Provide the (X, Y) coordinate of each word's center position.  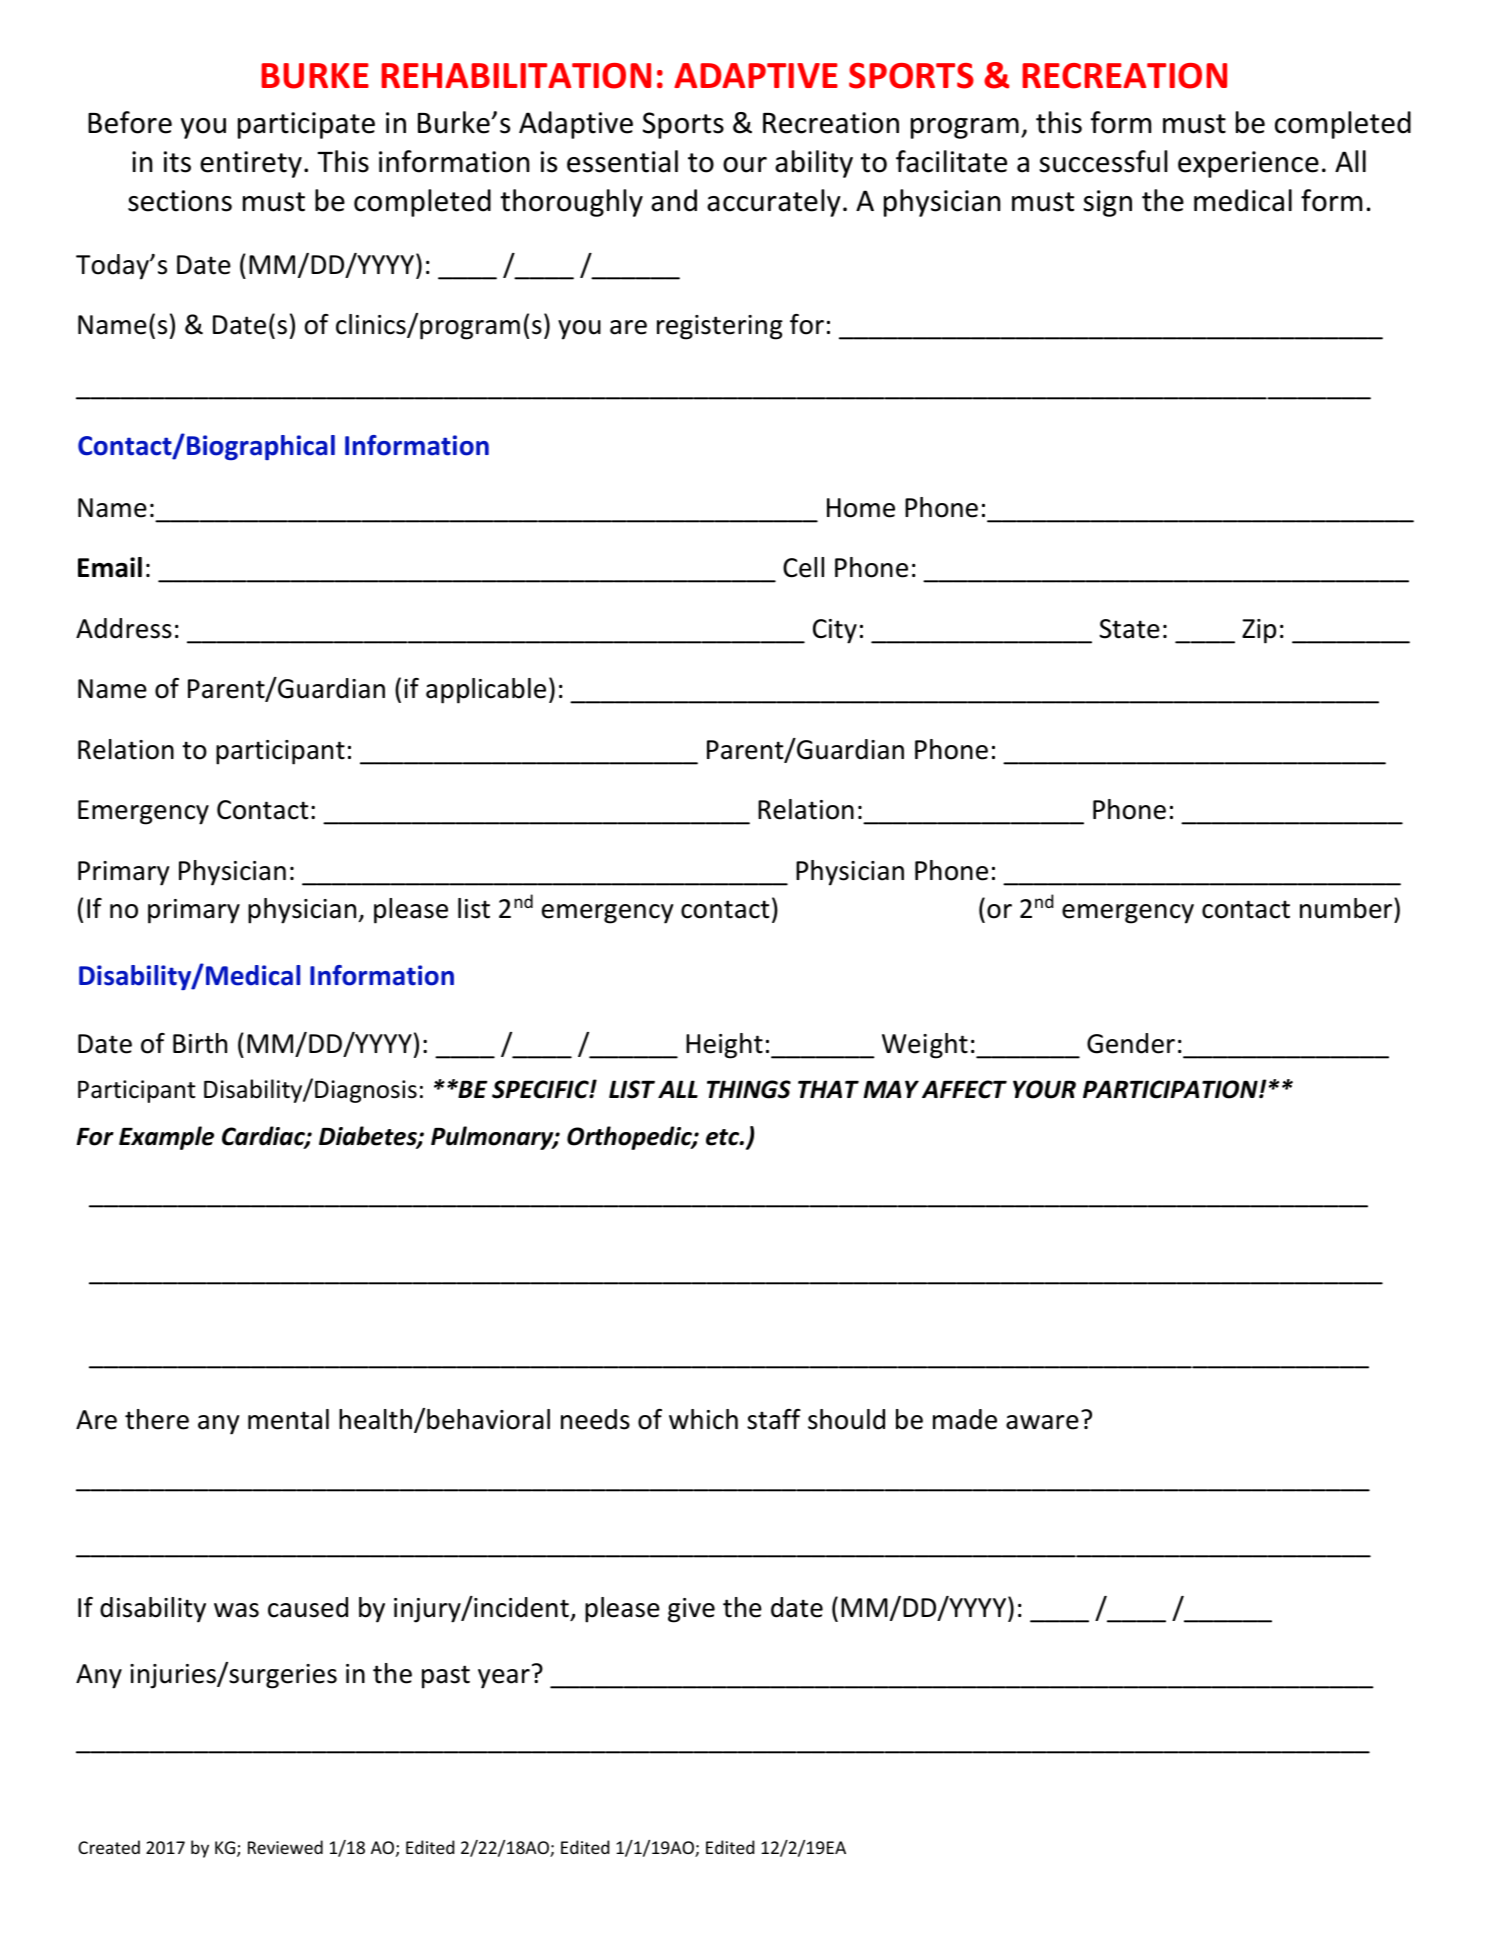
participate (306, 125)
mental (288, 1419)
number (1347, 908)
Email (110, 567)
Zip (1259, 631)
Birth (200, 1043)
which (703, 1419)
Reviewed (285, 1847)
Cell (803, 567)
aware (1042, 1422)
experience (1248, 164)
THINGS (749, 1089)
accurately (774, 203)
